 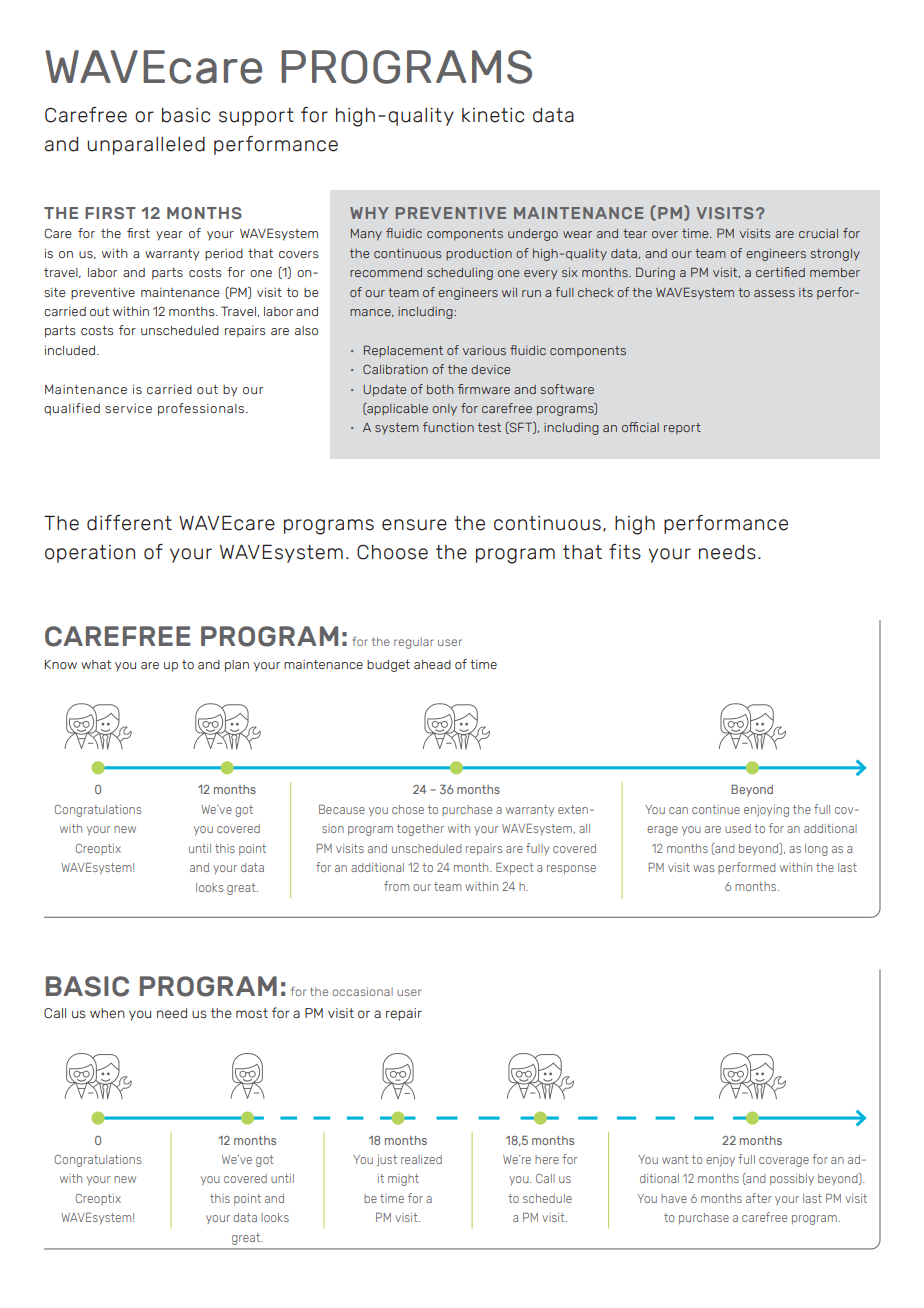 What do you see at coordinates (146, 146) in the document?
I see `unparalleled` at bounding box center [146, 146].
